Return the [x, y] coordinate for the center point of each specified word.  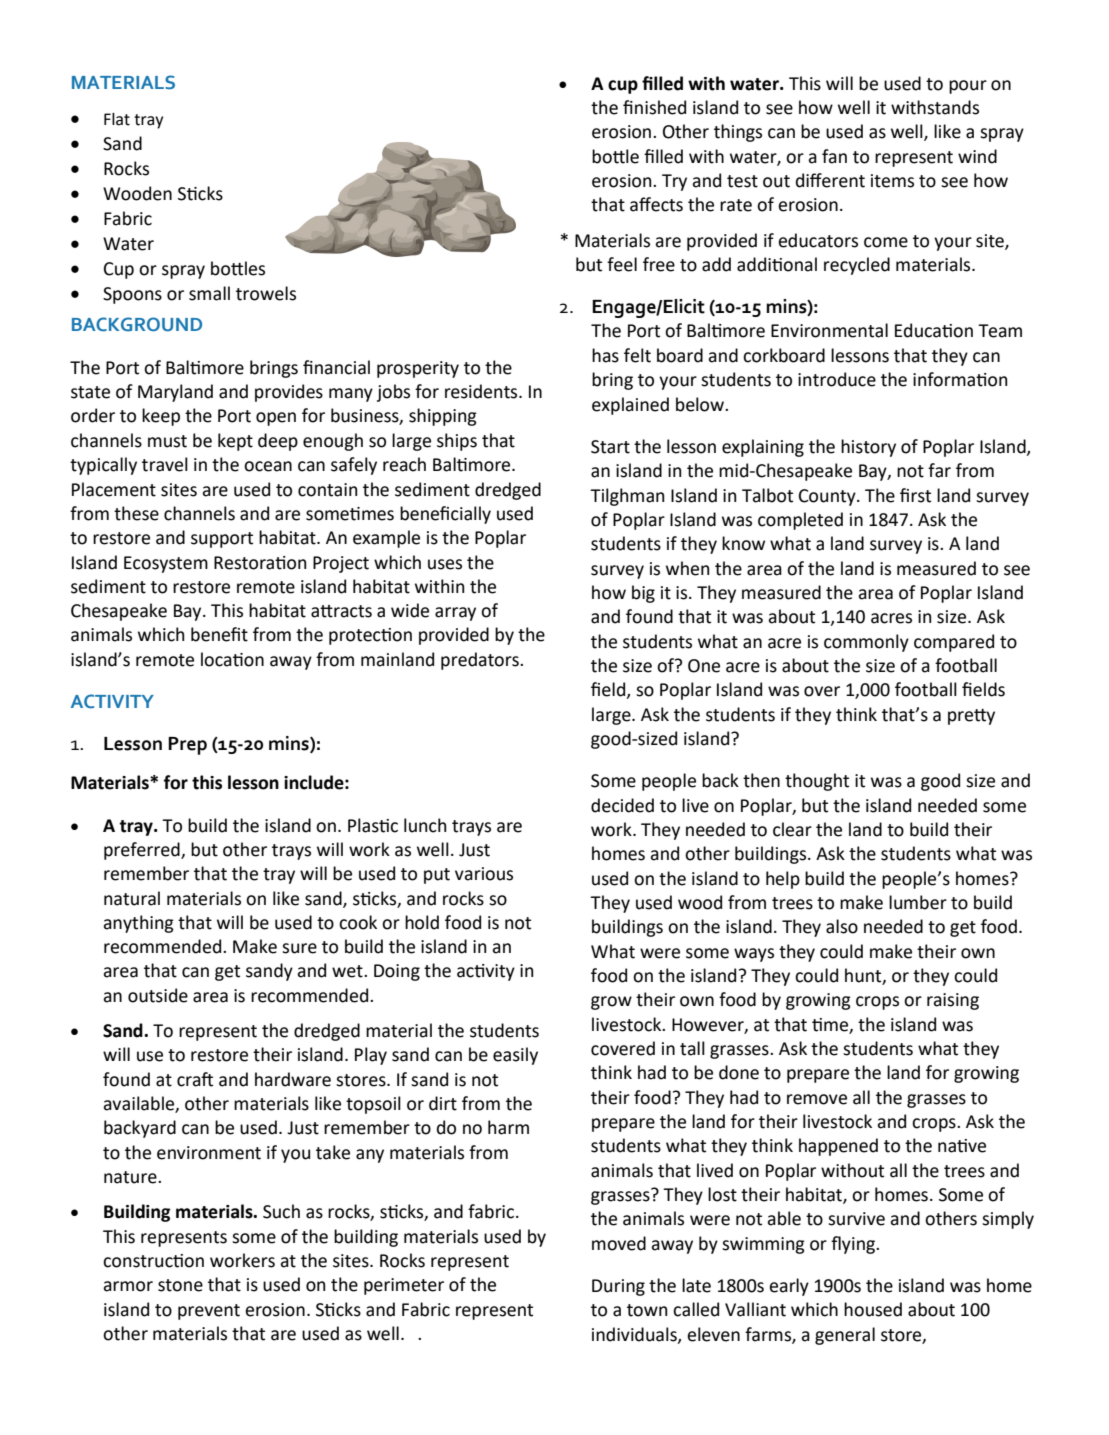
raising [953, 1001]
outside [158, 995]
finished [654, 107]
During [618, 1287]
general [845, 1336]
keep [161, 417]
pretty [971, 717]
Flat [117, 119]
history [868, 448]
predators [481, 661]
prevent [209, 1312]
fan [834, 156]
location [232, 659]
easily [515, 1056]
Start [610, 447]
